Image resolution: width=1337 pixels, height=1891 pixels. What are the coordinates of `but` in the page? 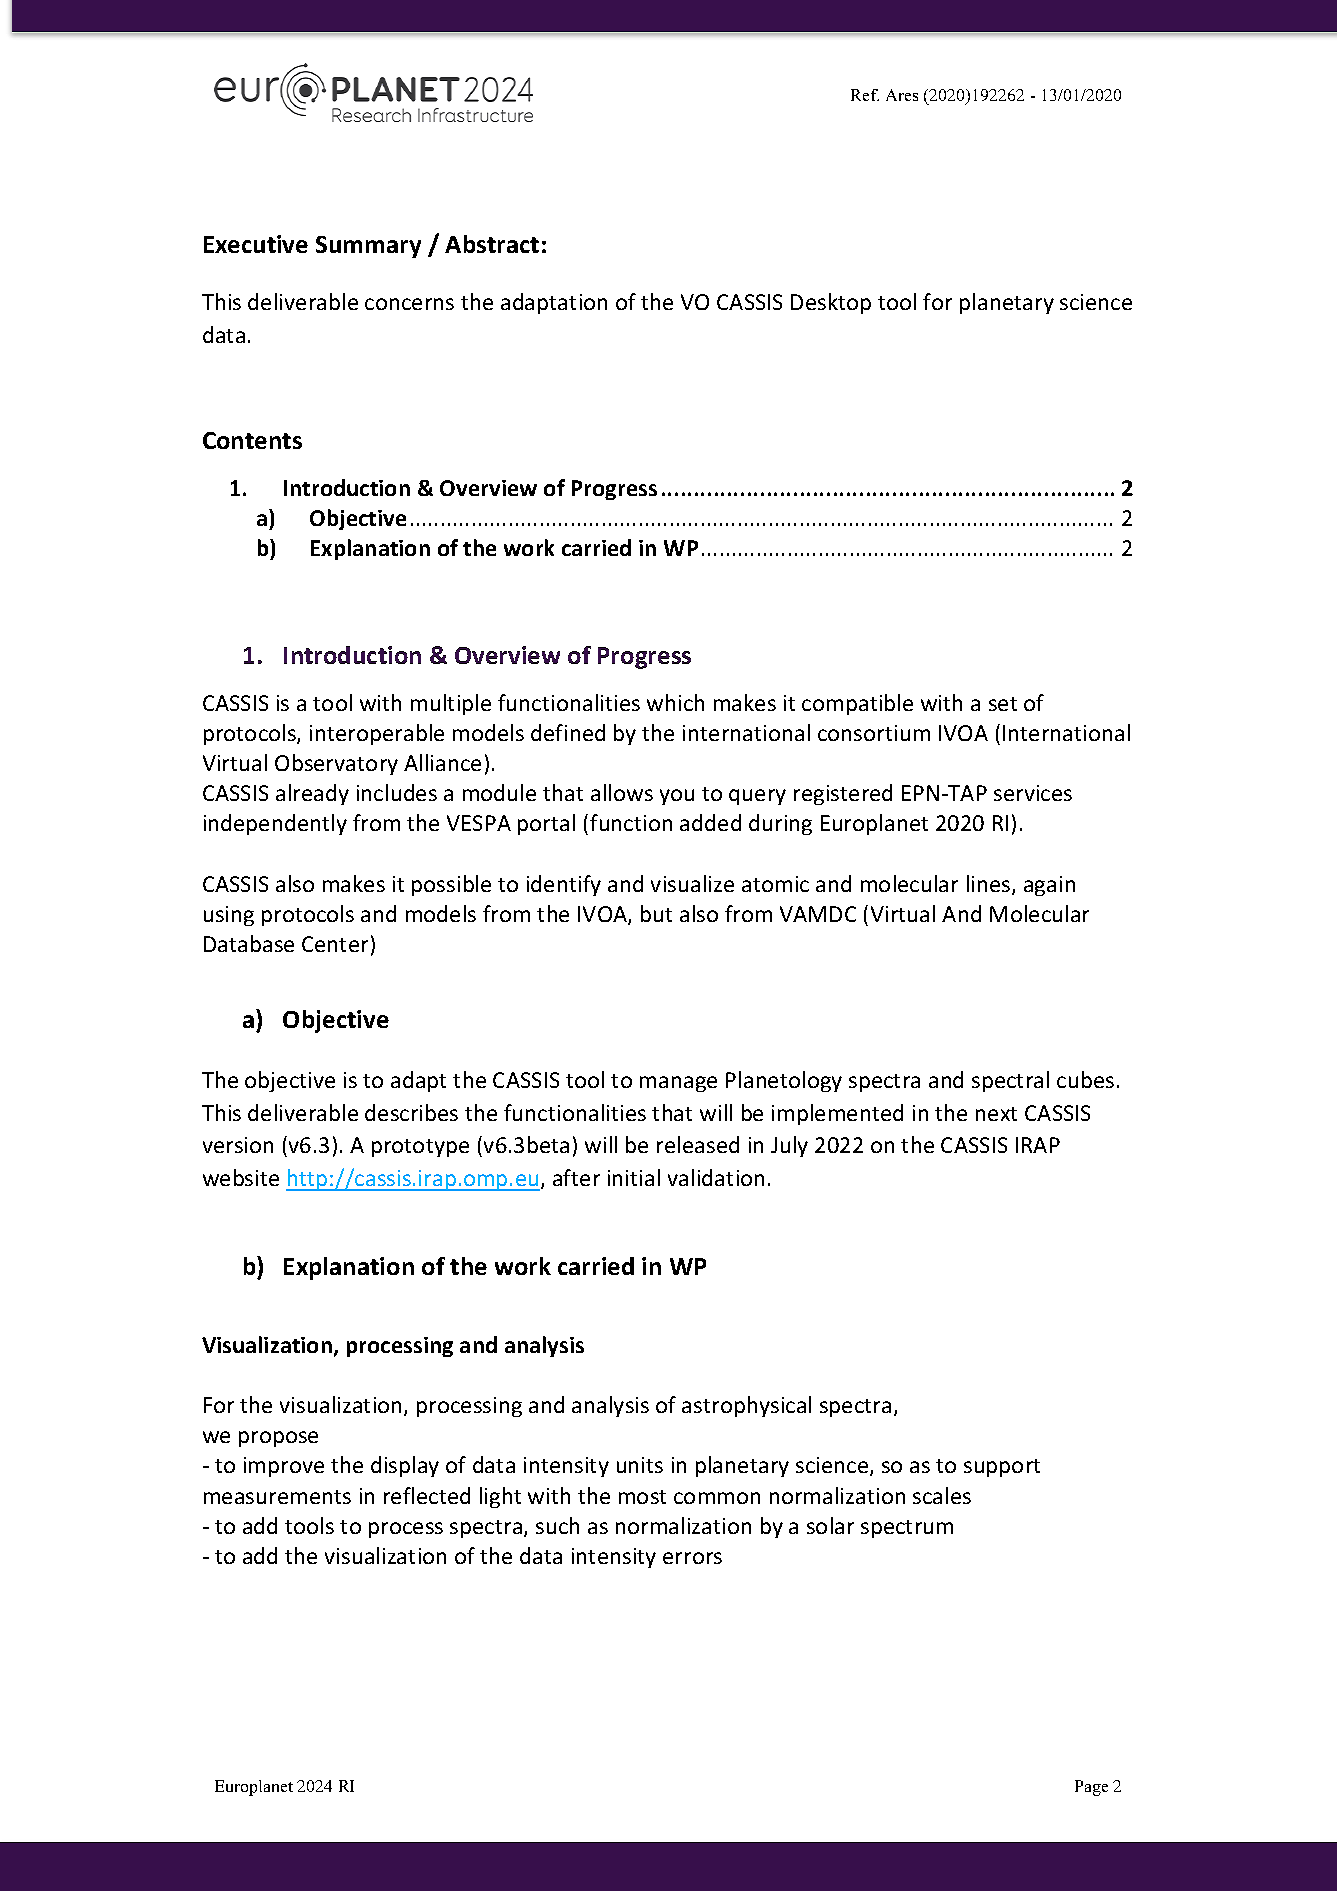 It's located at (656, 913).
